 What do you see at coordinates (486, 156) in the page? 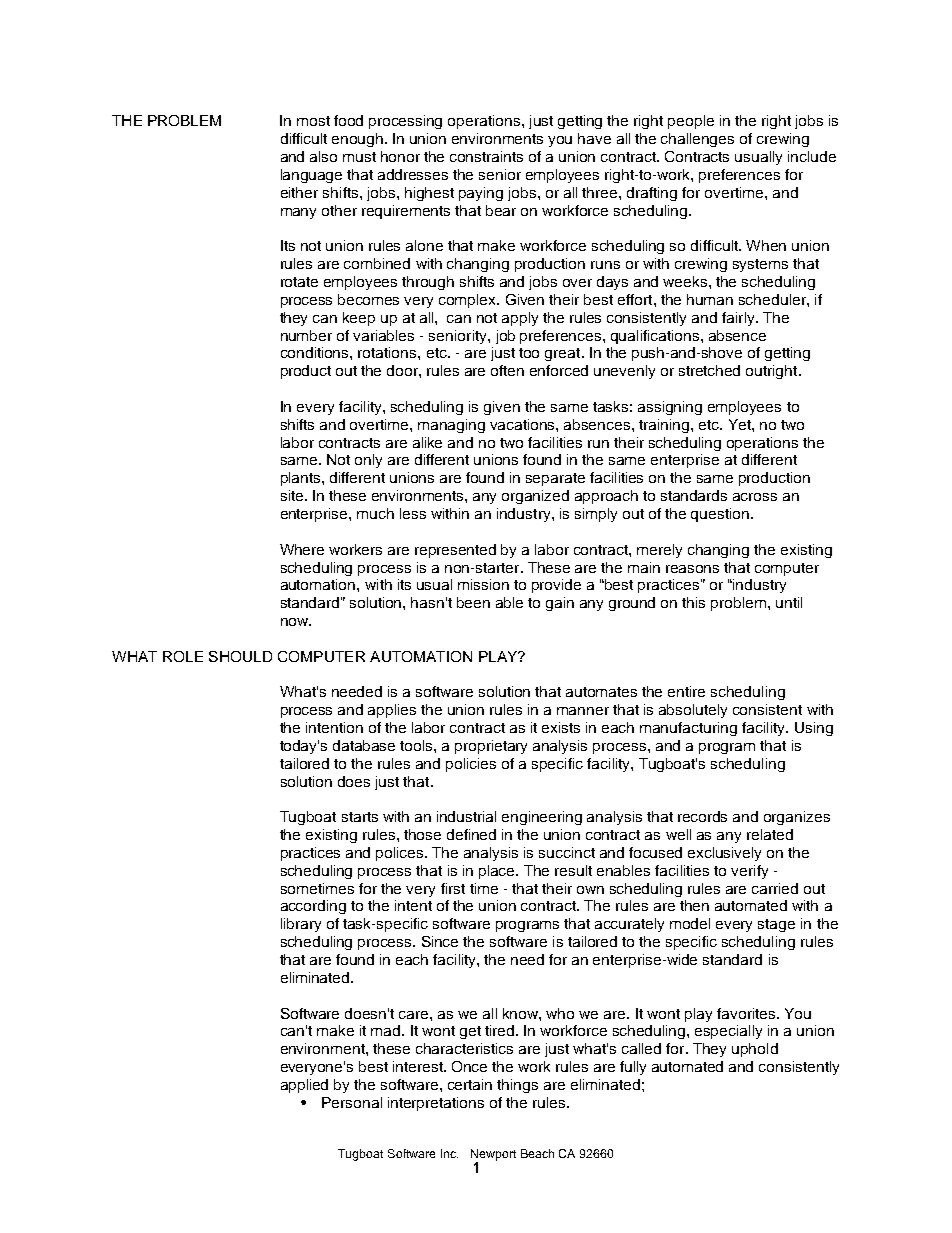
I see `constraints` at bounding box center [486, 156].
